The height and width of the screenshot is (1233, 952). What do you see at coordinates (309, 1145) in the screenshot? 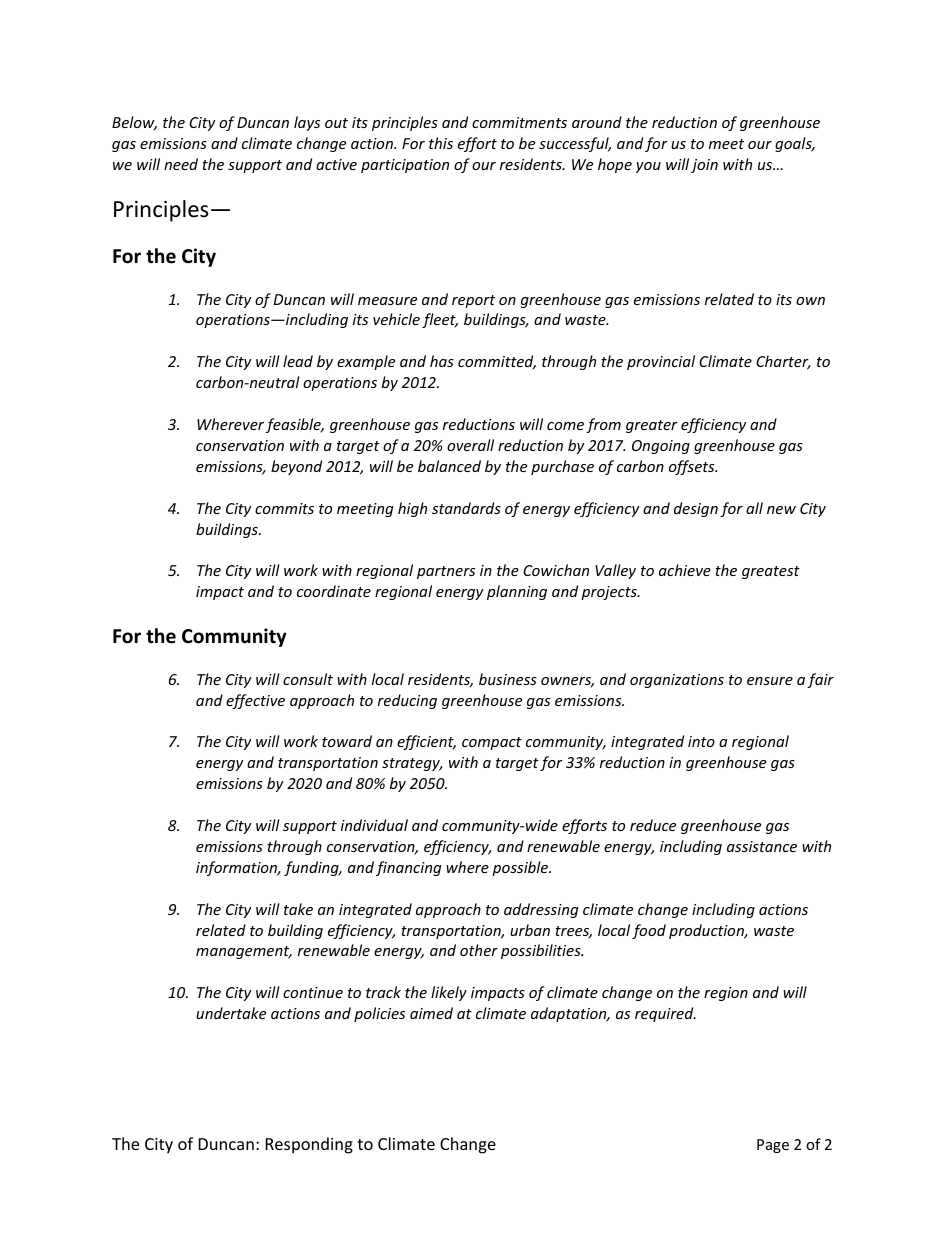
I see `Responding` at bounding box center [309, 1145].
